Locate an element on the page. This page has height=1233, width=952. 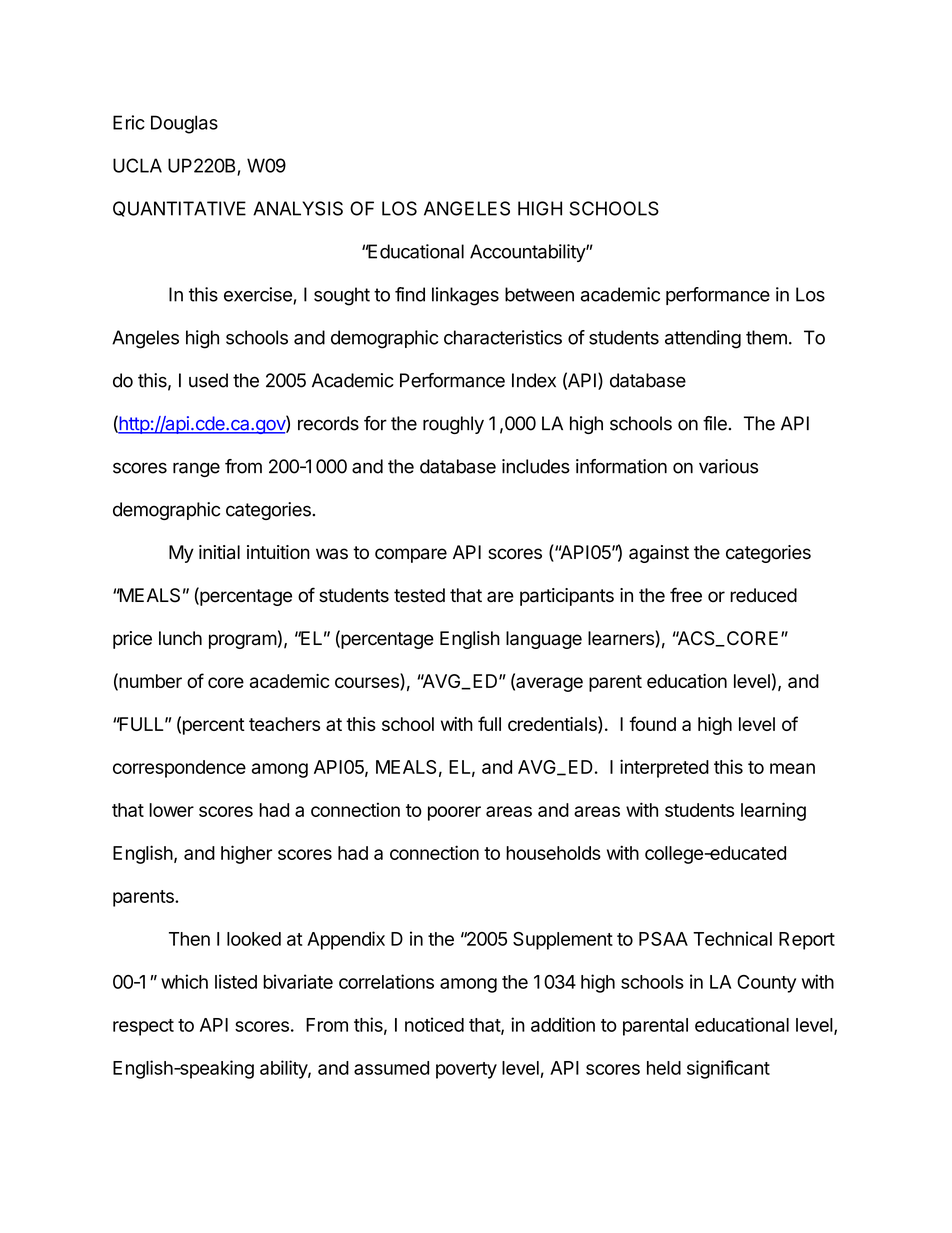
roughly is located at coordinates (453, 425).
